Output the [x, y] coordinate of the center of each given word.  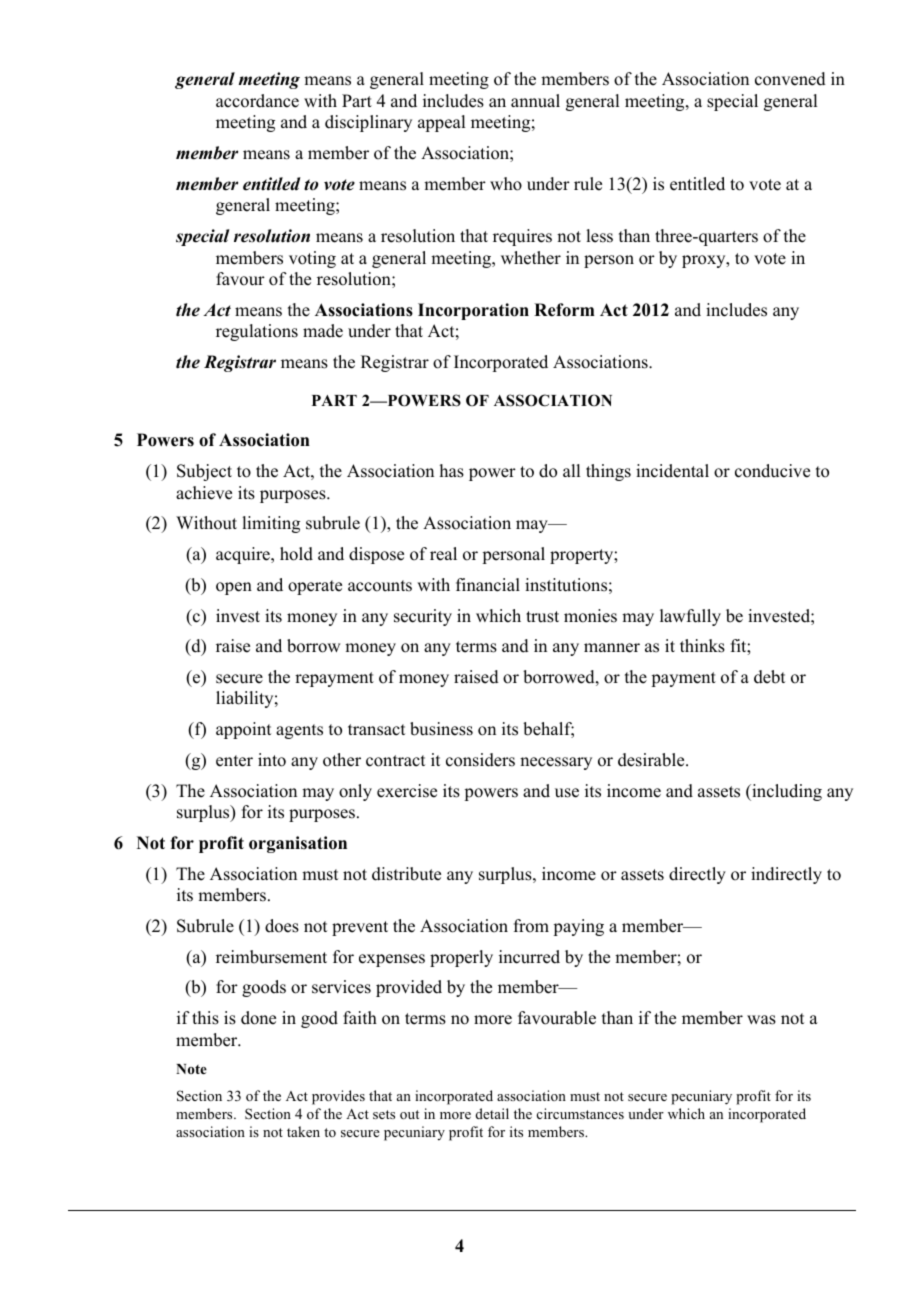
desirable [652, 760]
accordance [257, 101]
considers [480, 760]
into [272, 760]
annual [535, 101]
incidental [672, 471]
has [452, 471]
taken [303, 1131]
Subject [204, 472]
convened [790, 79]
